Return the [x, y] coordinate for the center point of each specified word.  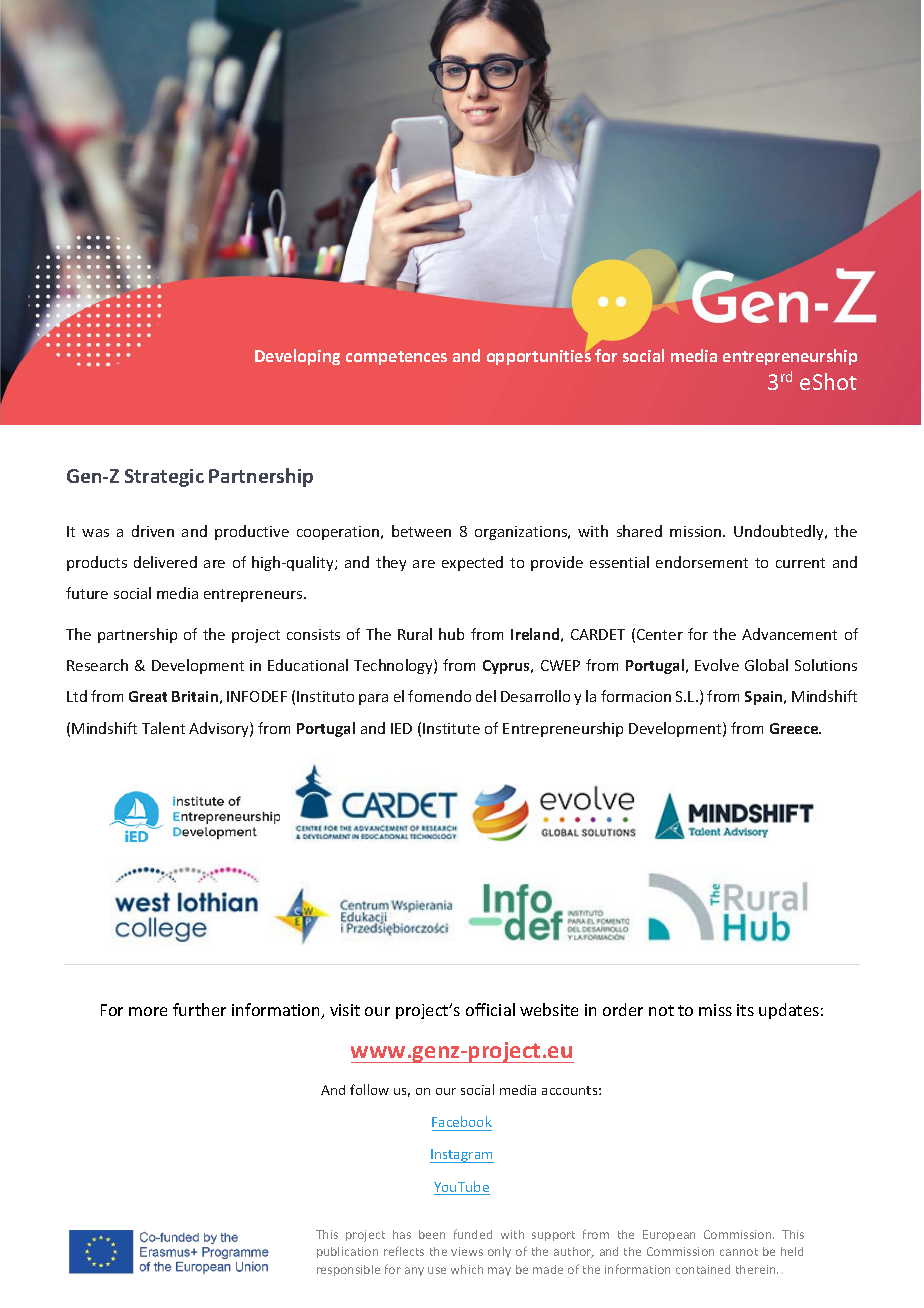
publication [347, 1252]
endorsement [702, 562]
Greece [795, 728]
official [490, 1009]
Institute [451, 728]
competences [396, 358]
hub [451, 634]
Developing [297, 357]
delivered [165, 562]
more [148, 1011]
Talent [163, 728]
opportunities [539, 356]
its [745, 1010]
